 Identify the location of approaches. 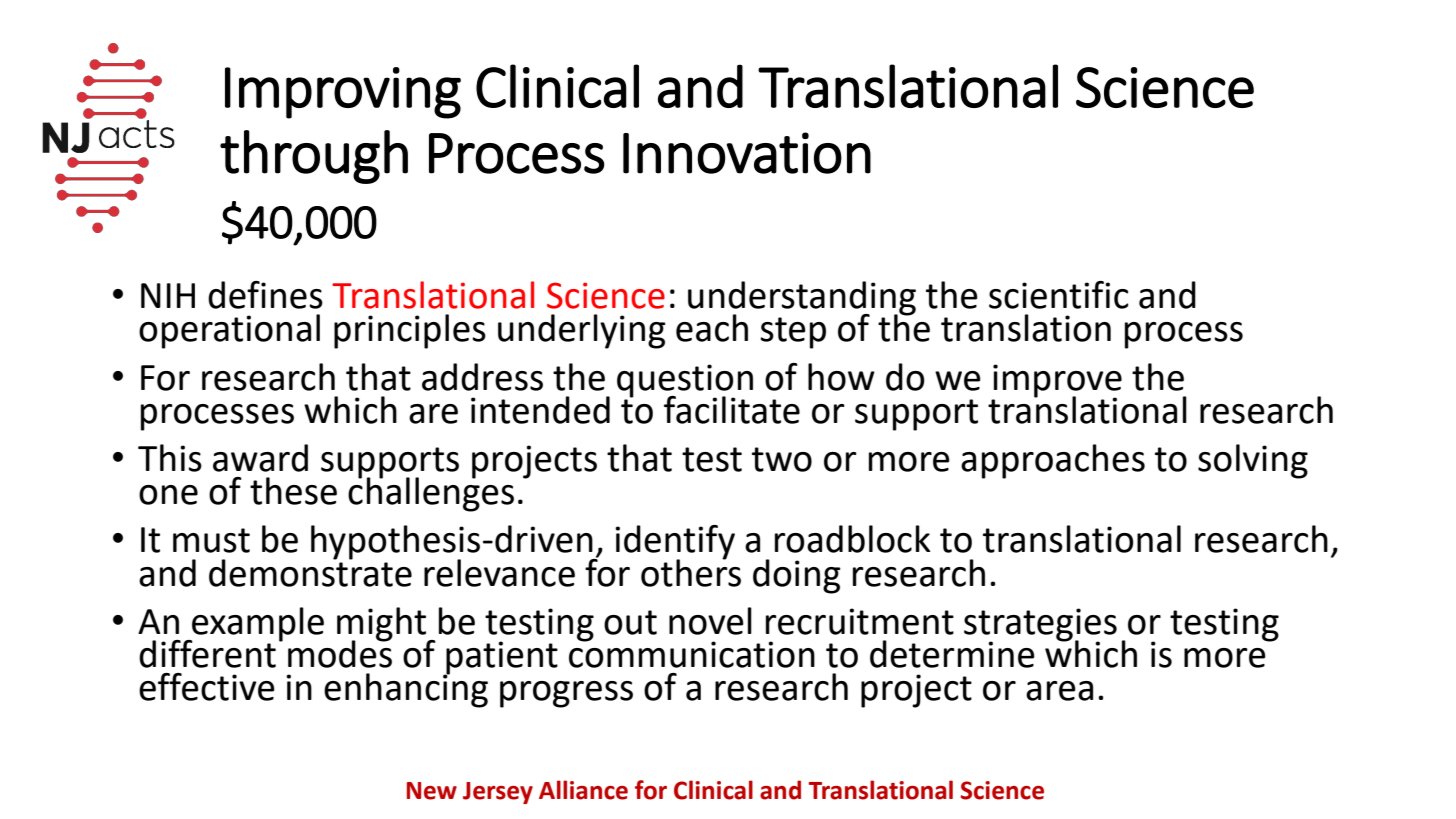
(1053, 461).
